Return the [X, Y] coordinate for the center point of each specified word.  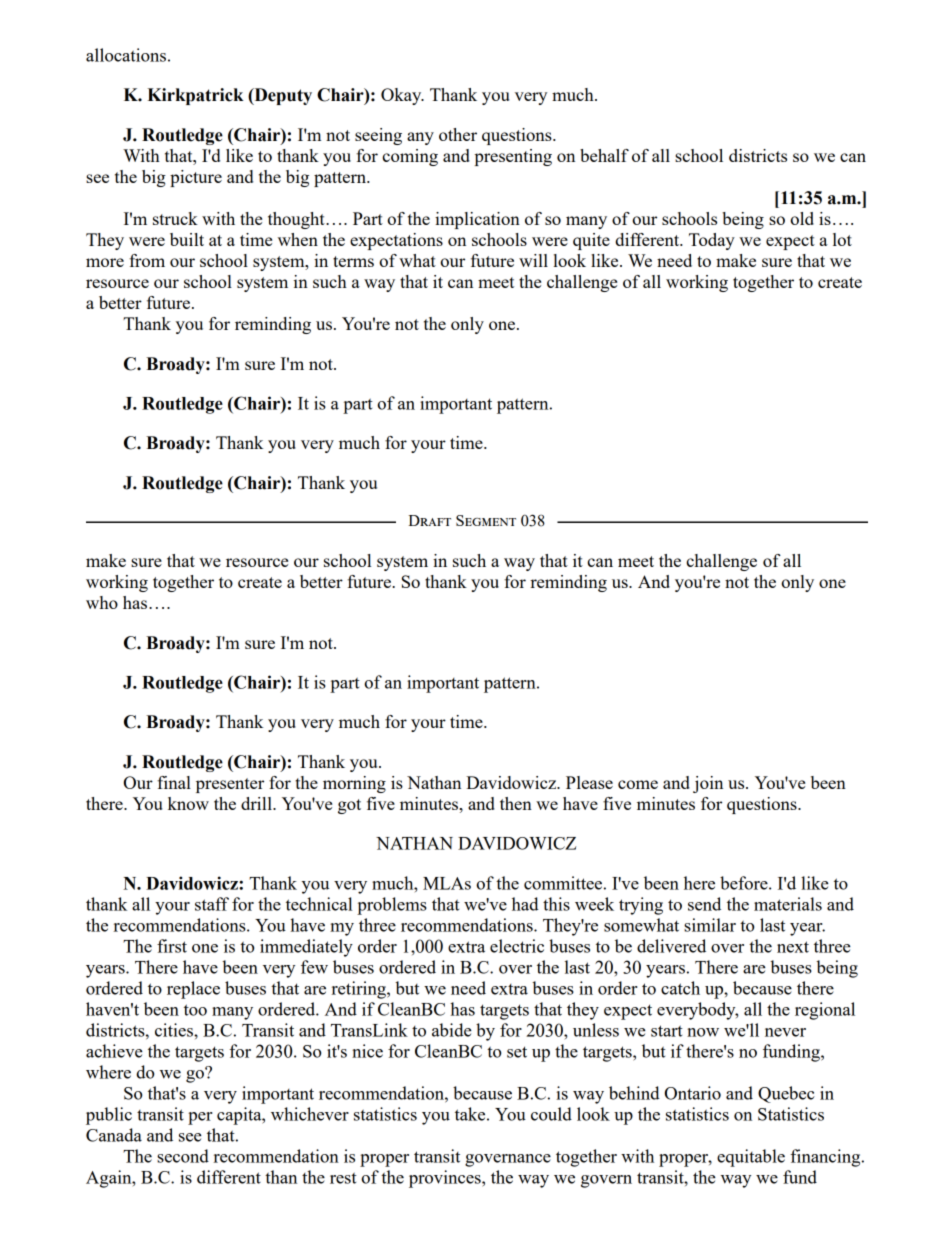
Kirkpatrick [195, 96]
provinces [446, 1179]
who [102, 602]
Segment [486, 520]
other [458, 134]
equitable [751, 1158]
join [708, 784]
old [802, 218]
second [183, 1156]
